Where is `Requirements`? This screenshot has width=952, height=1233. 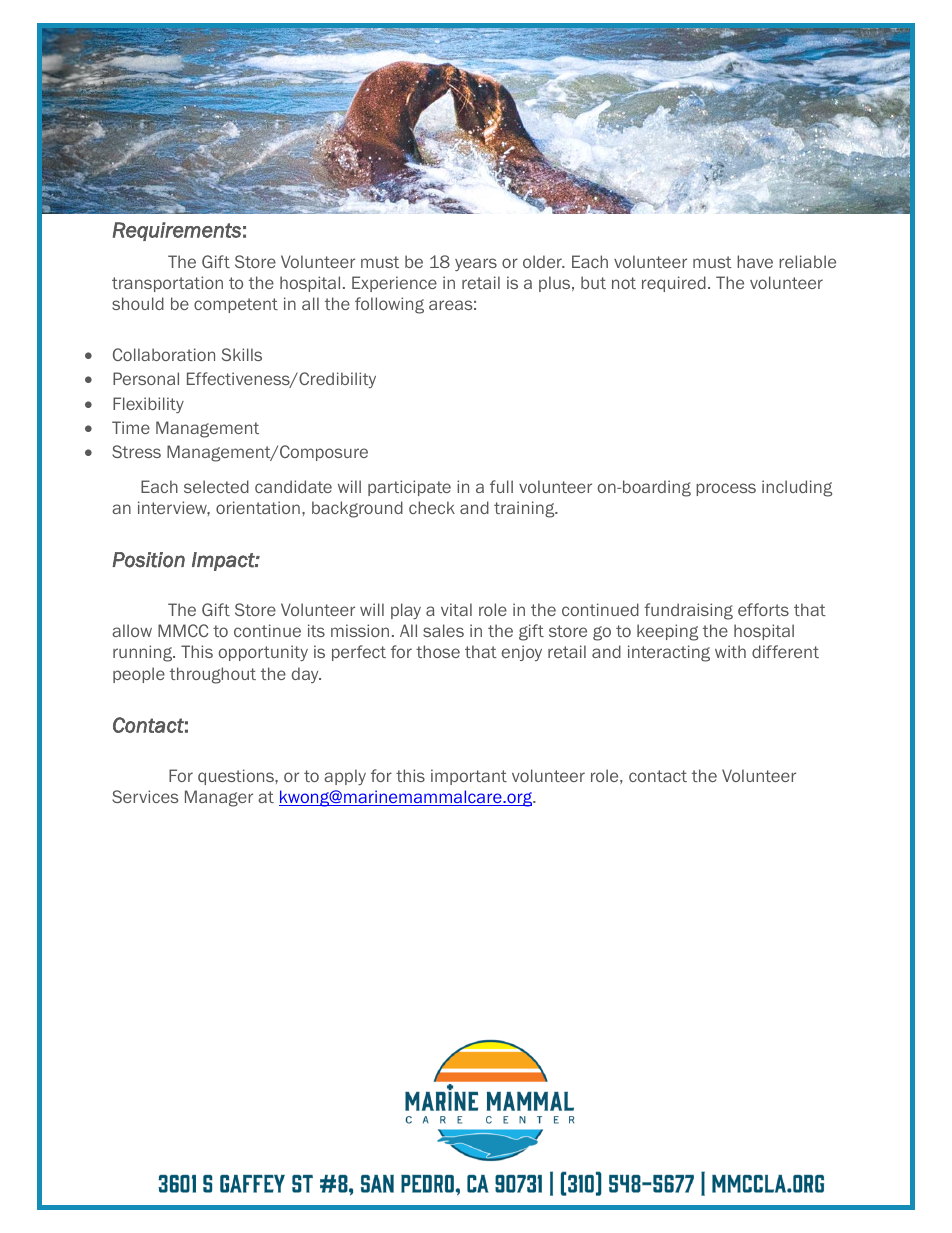 Requirements is located at coordinates (177, 231).
